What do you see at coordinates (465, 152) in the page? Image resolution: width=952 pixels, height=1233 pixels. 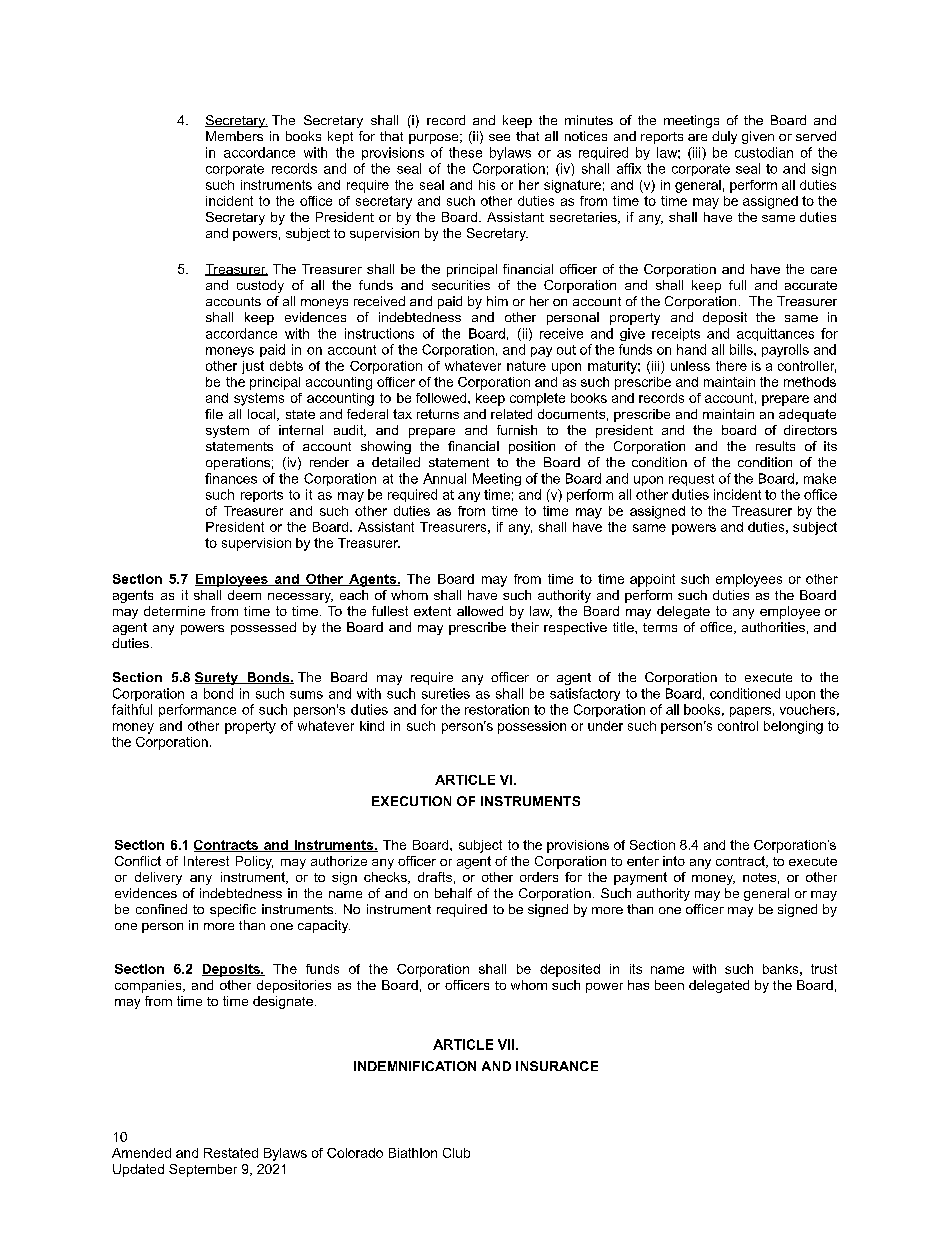 I see `these` at bounding box center [465, 152].
